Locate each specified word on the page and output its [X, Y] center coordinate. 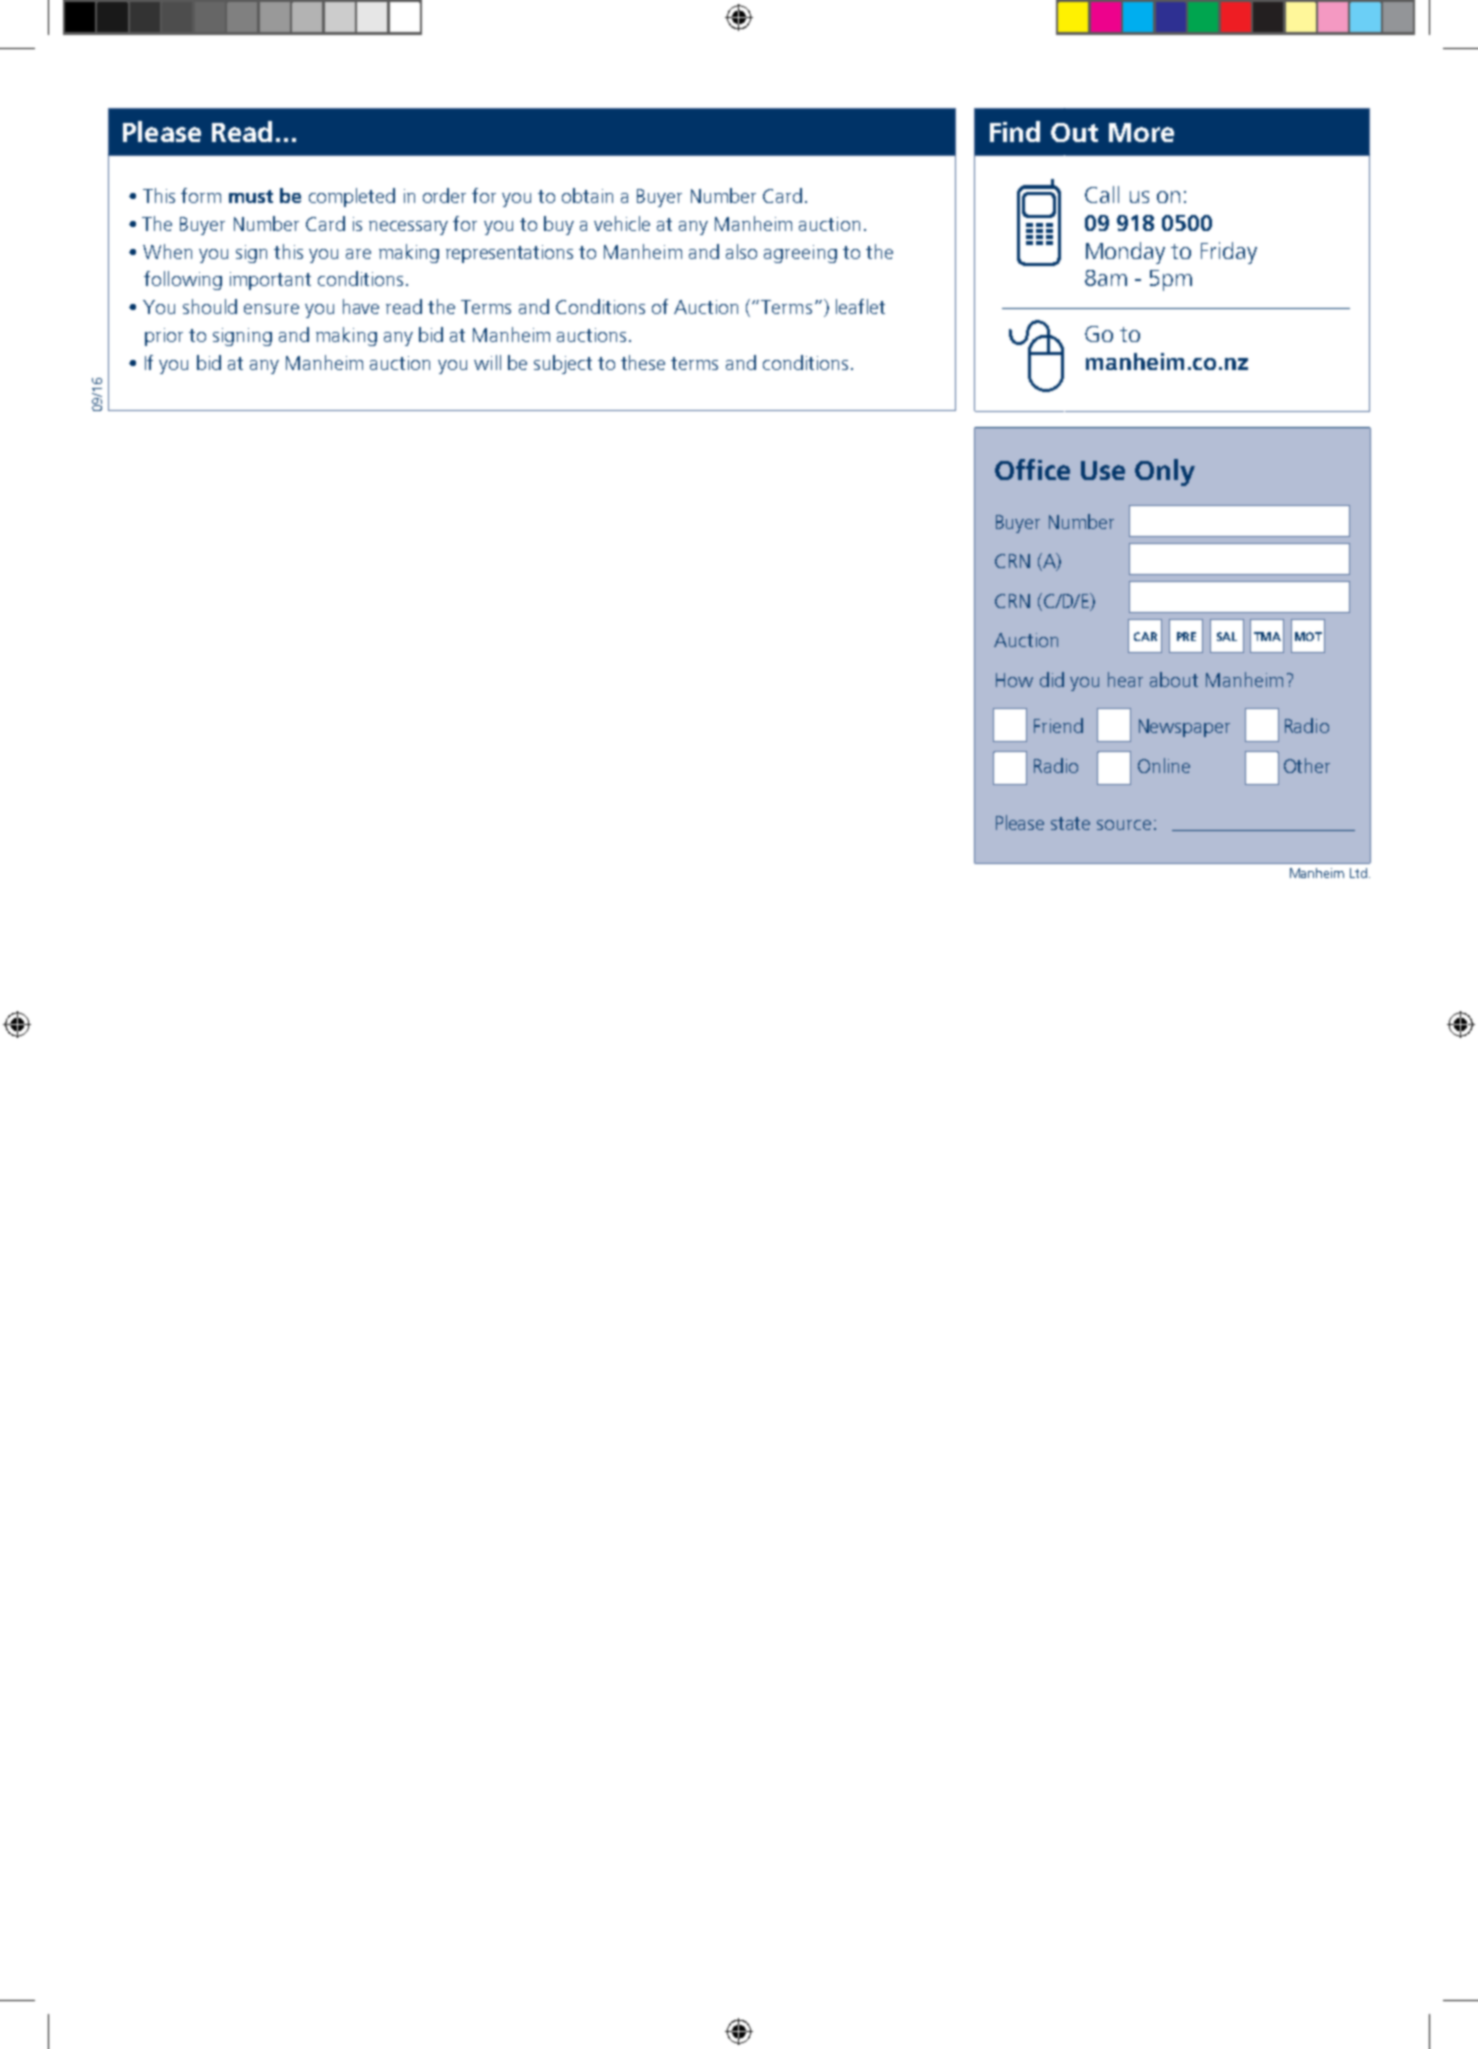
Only [1165, 472]
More [1141, 132]
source [1124, 825]
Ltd [1358, 873]
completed [352, 197]
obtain [587, 195]
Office [1032, 469]
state [1070, 823]
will [487, 362]
